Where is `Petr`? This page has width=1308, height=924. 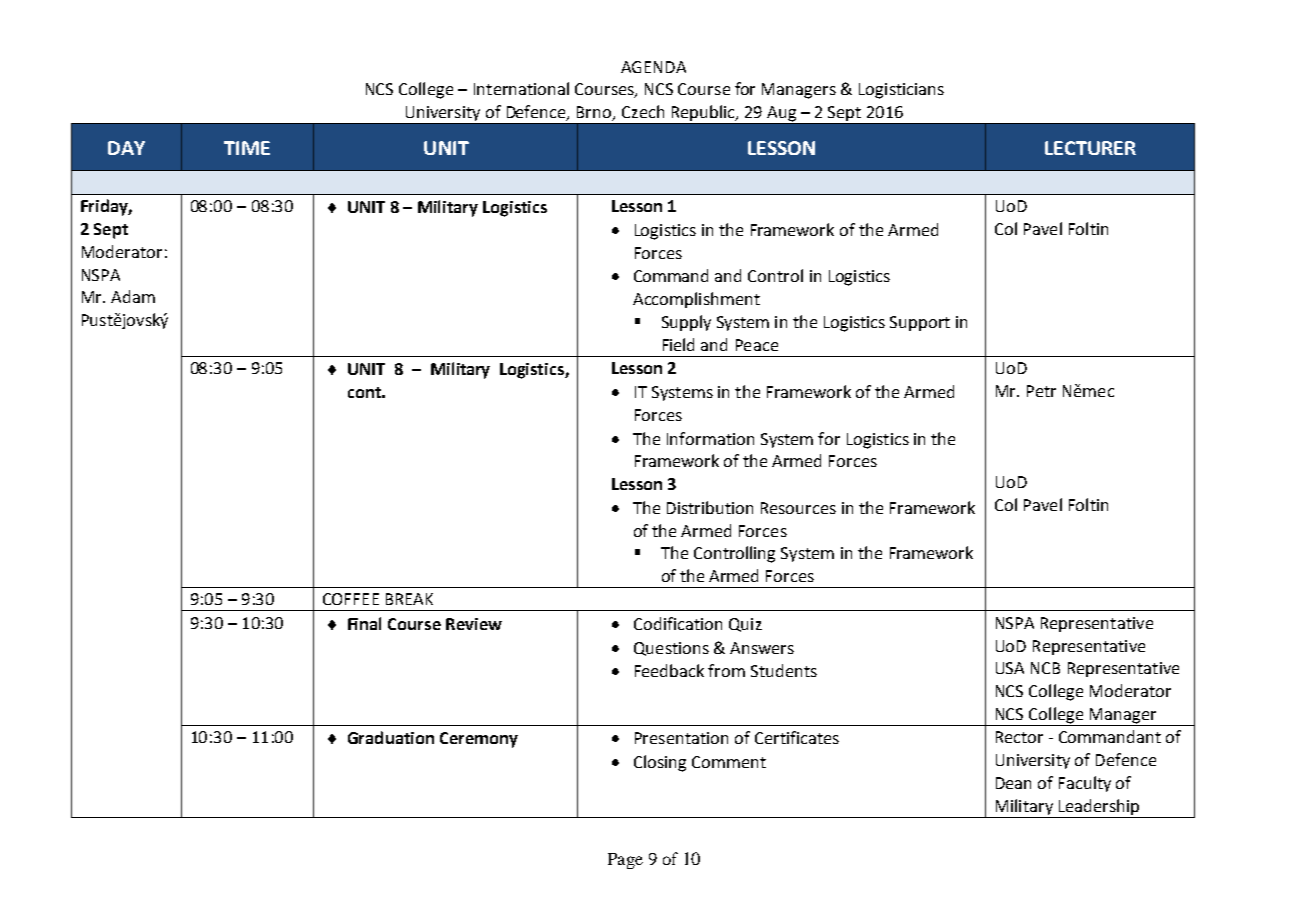 Petr is located at coordinates (1041, 391).
